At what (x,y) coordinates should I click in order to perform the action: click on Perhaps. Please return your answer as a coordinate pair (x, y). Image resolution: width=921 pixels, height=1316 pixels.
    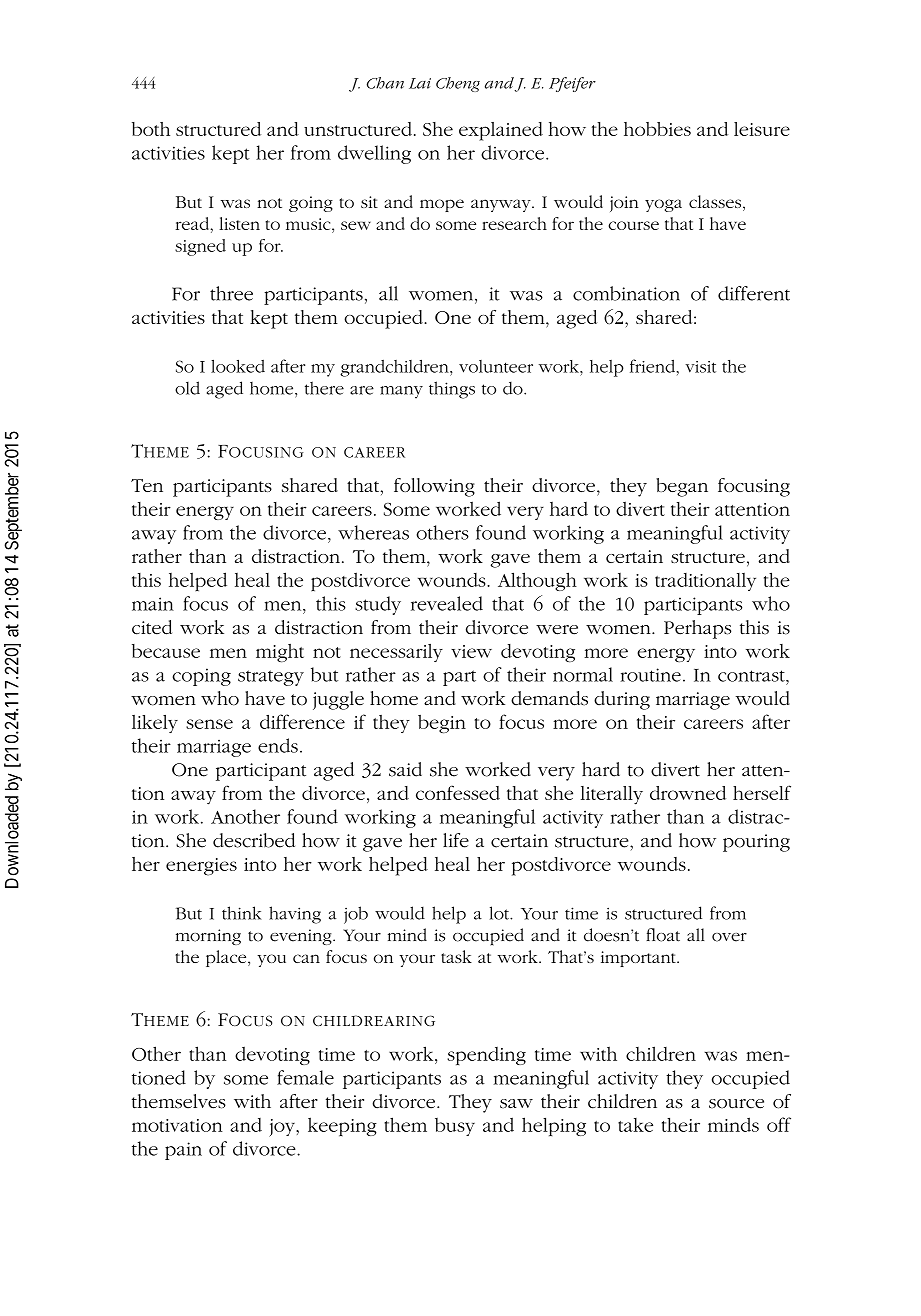
    Looking at the image, I should click on (697, 629).
